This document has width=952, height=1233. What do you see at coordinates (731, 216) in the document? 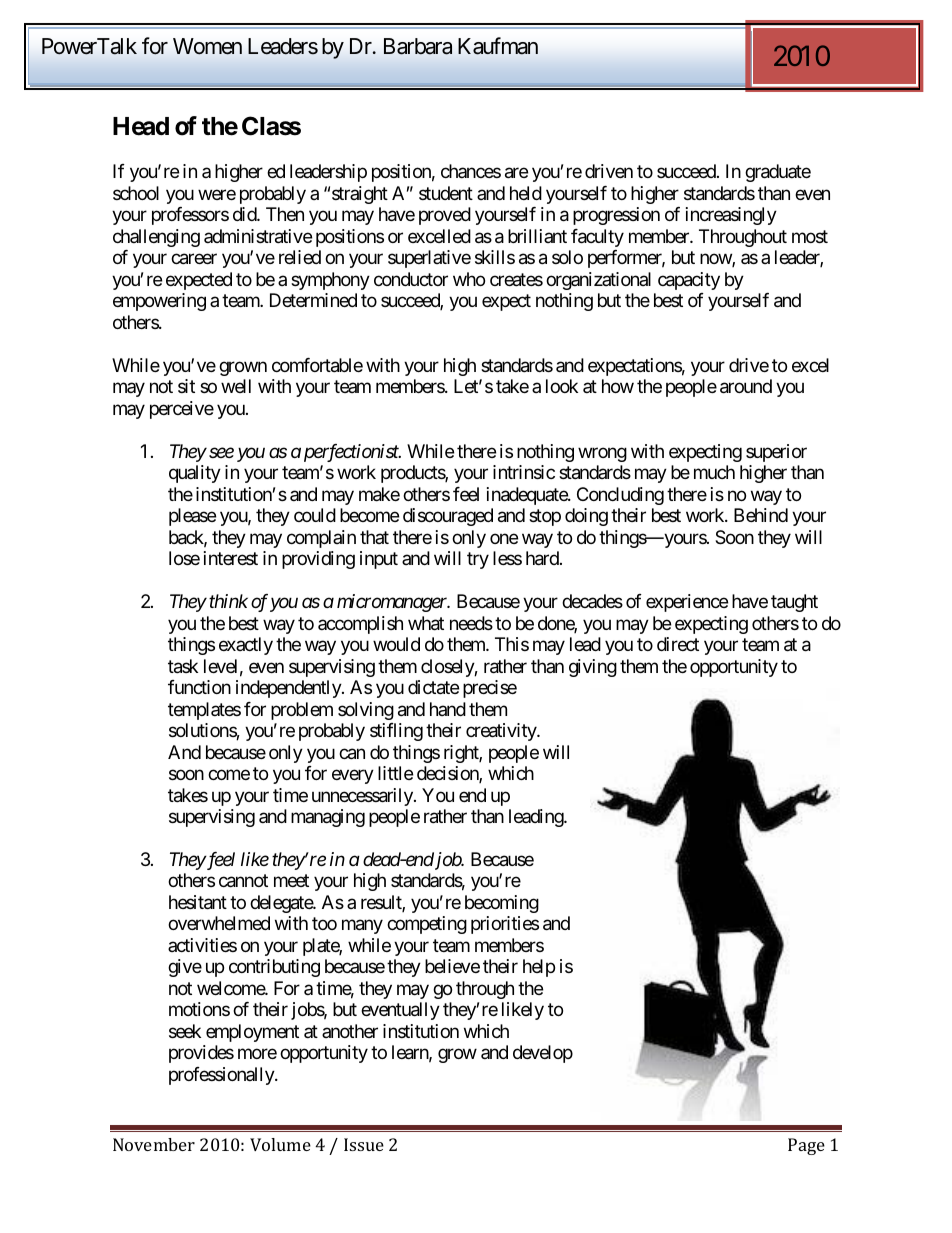
I see `increasingly` at bounding box center [731, 216].
